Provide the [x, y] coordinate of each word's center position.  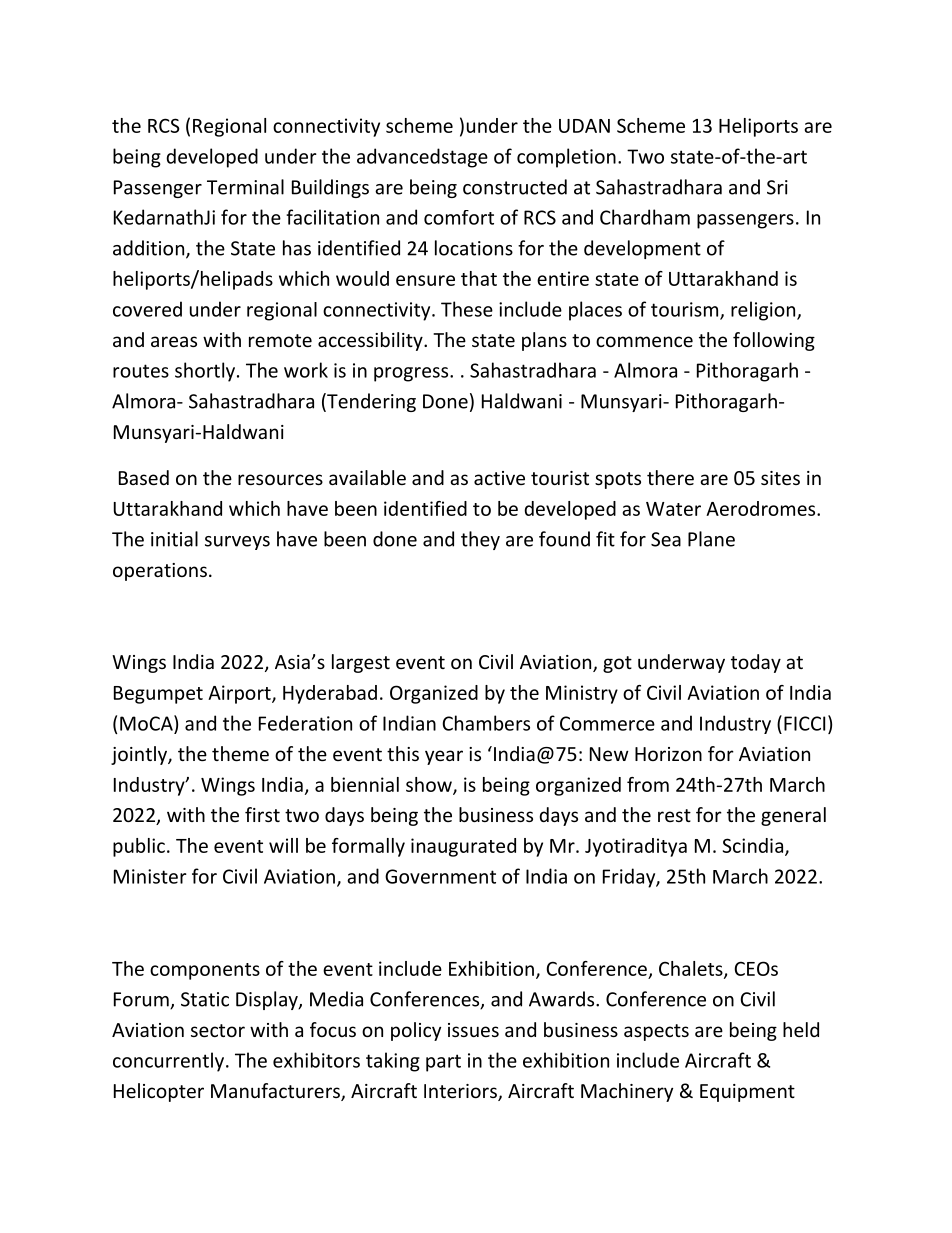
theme [240, 753]
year [444, 757]
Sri [777, 187]
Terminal [245, 187]
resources [280, 479]
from [648, 784]
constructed [515, 187]
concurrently [170, 1062]
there [670, 477]
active [499, 478]
